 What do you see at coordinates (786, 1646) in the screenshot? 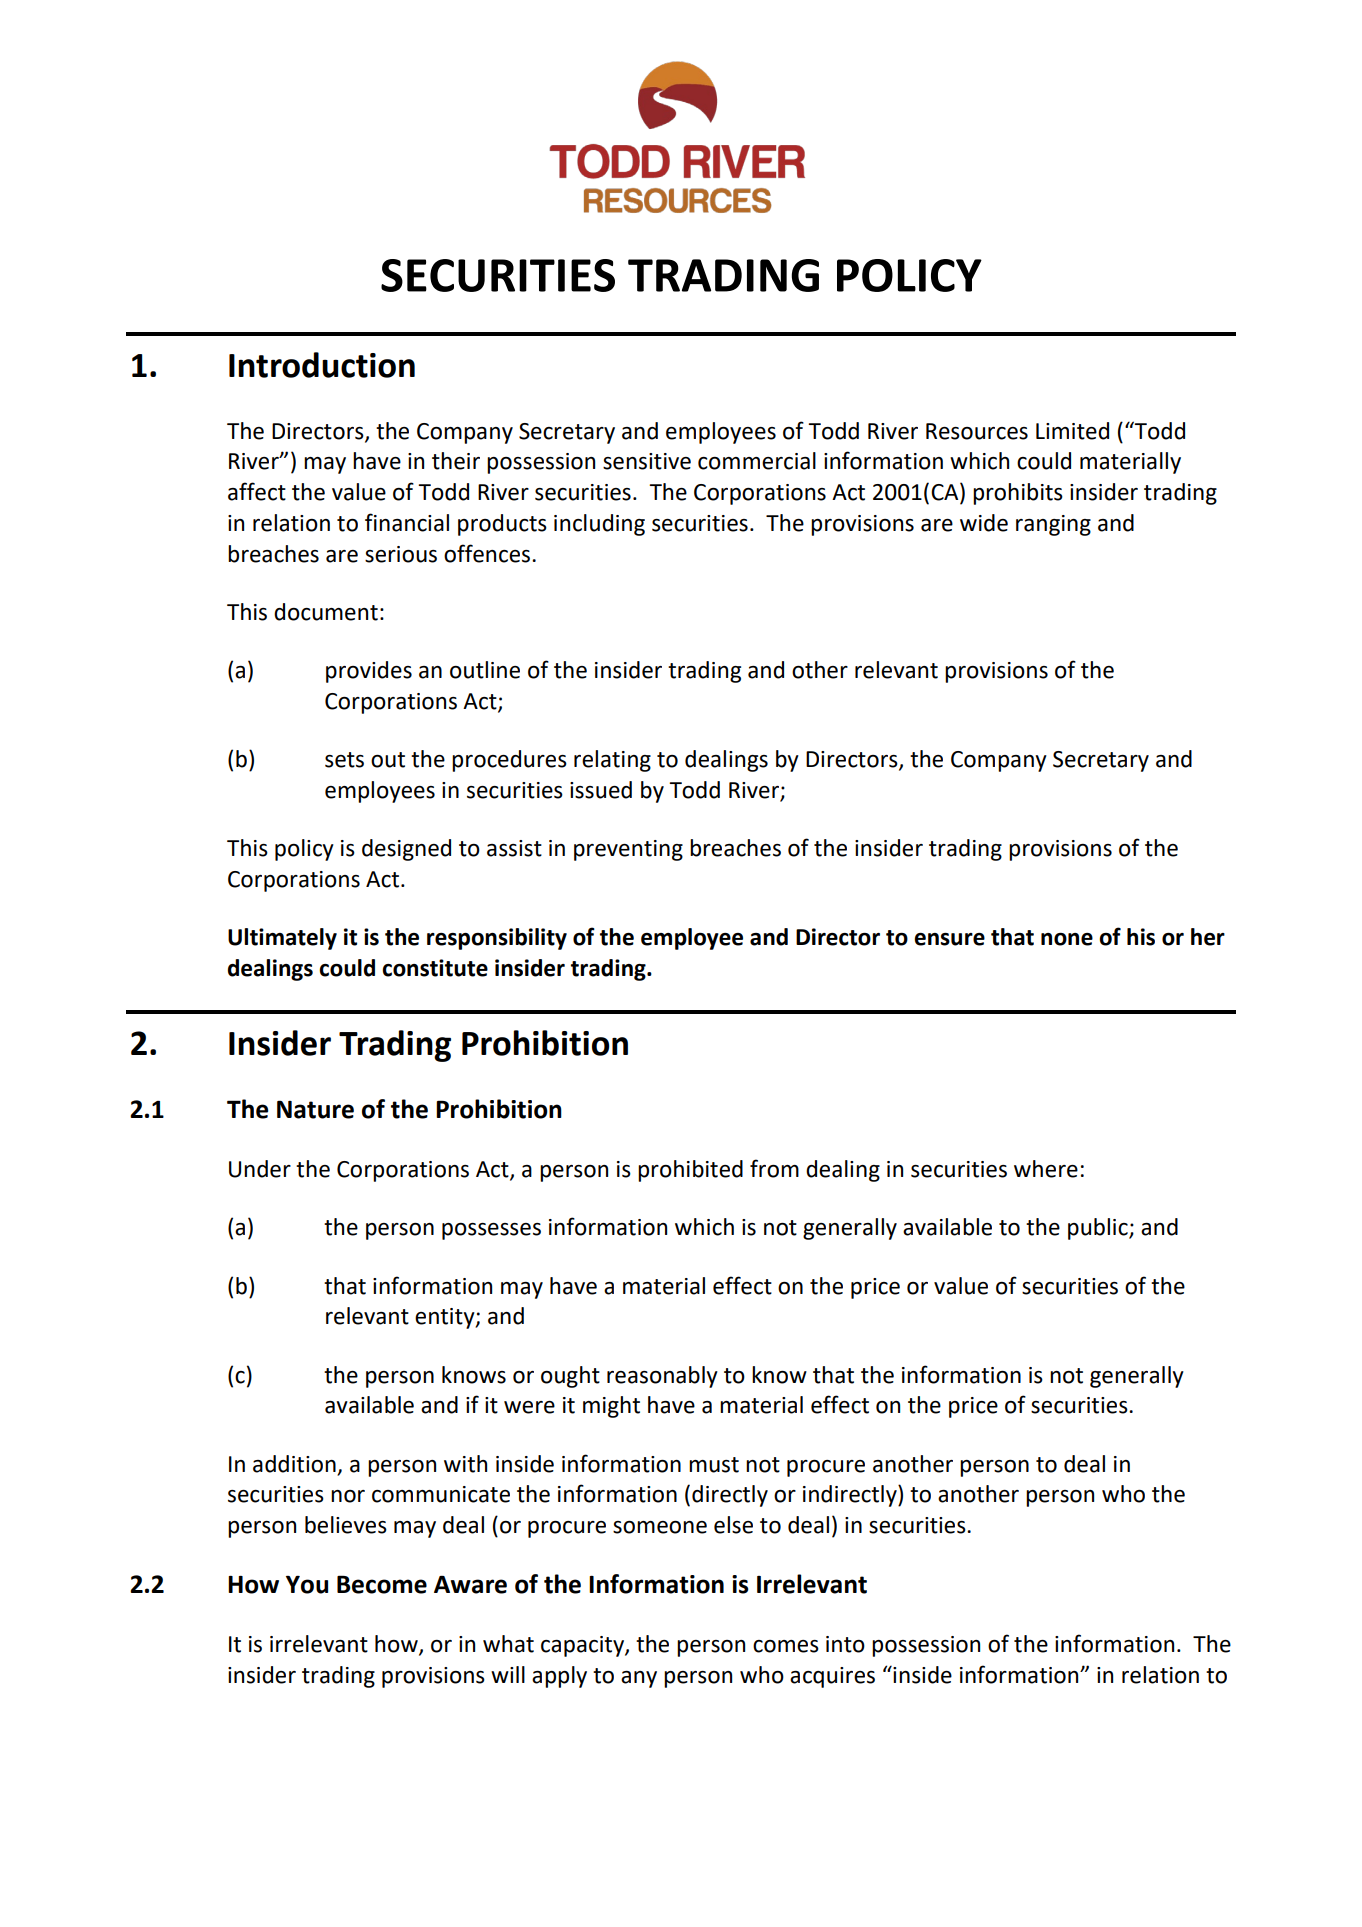
I see `comes` at bounding box center [786, 1646].
